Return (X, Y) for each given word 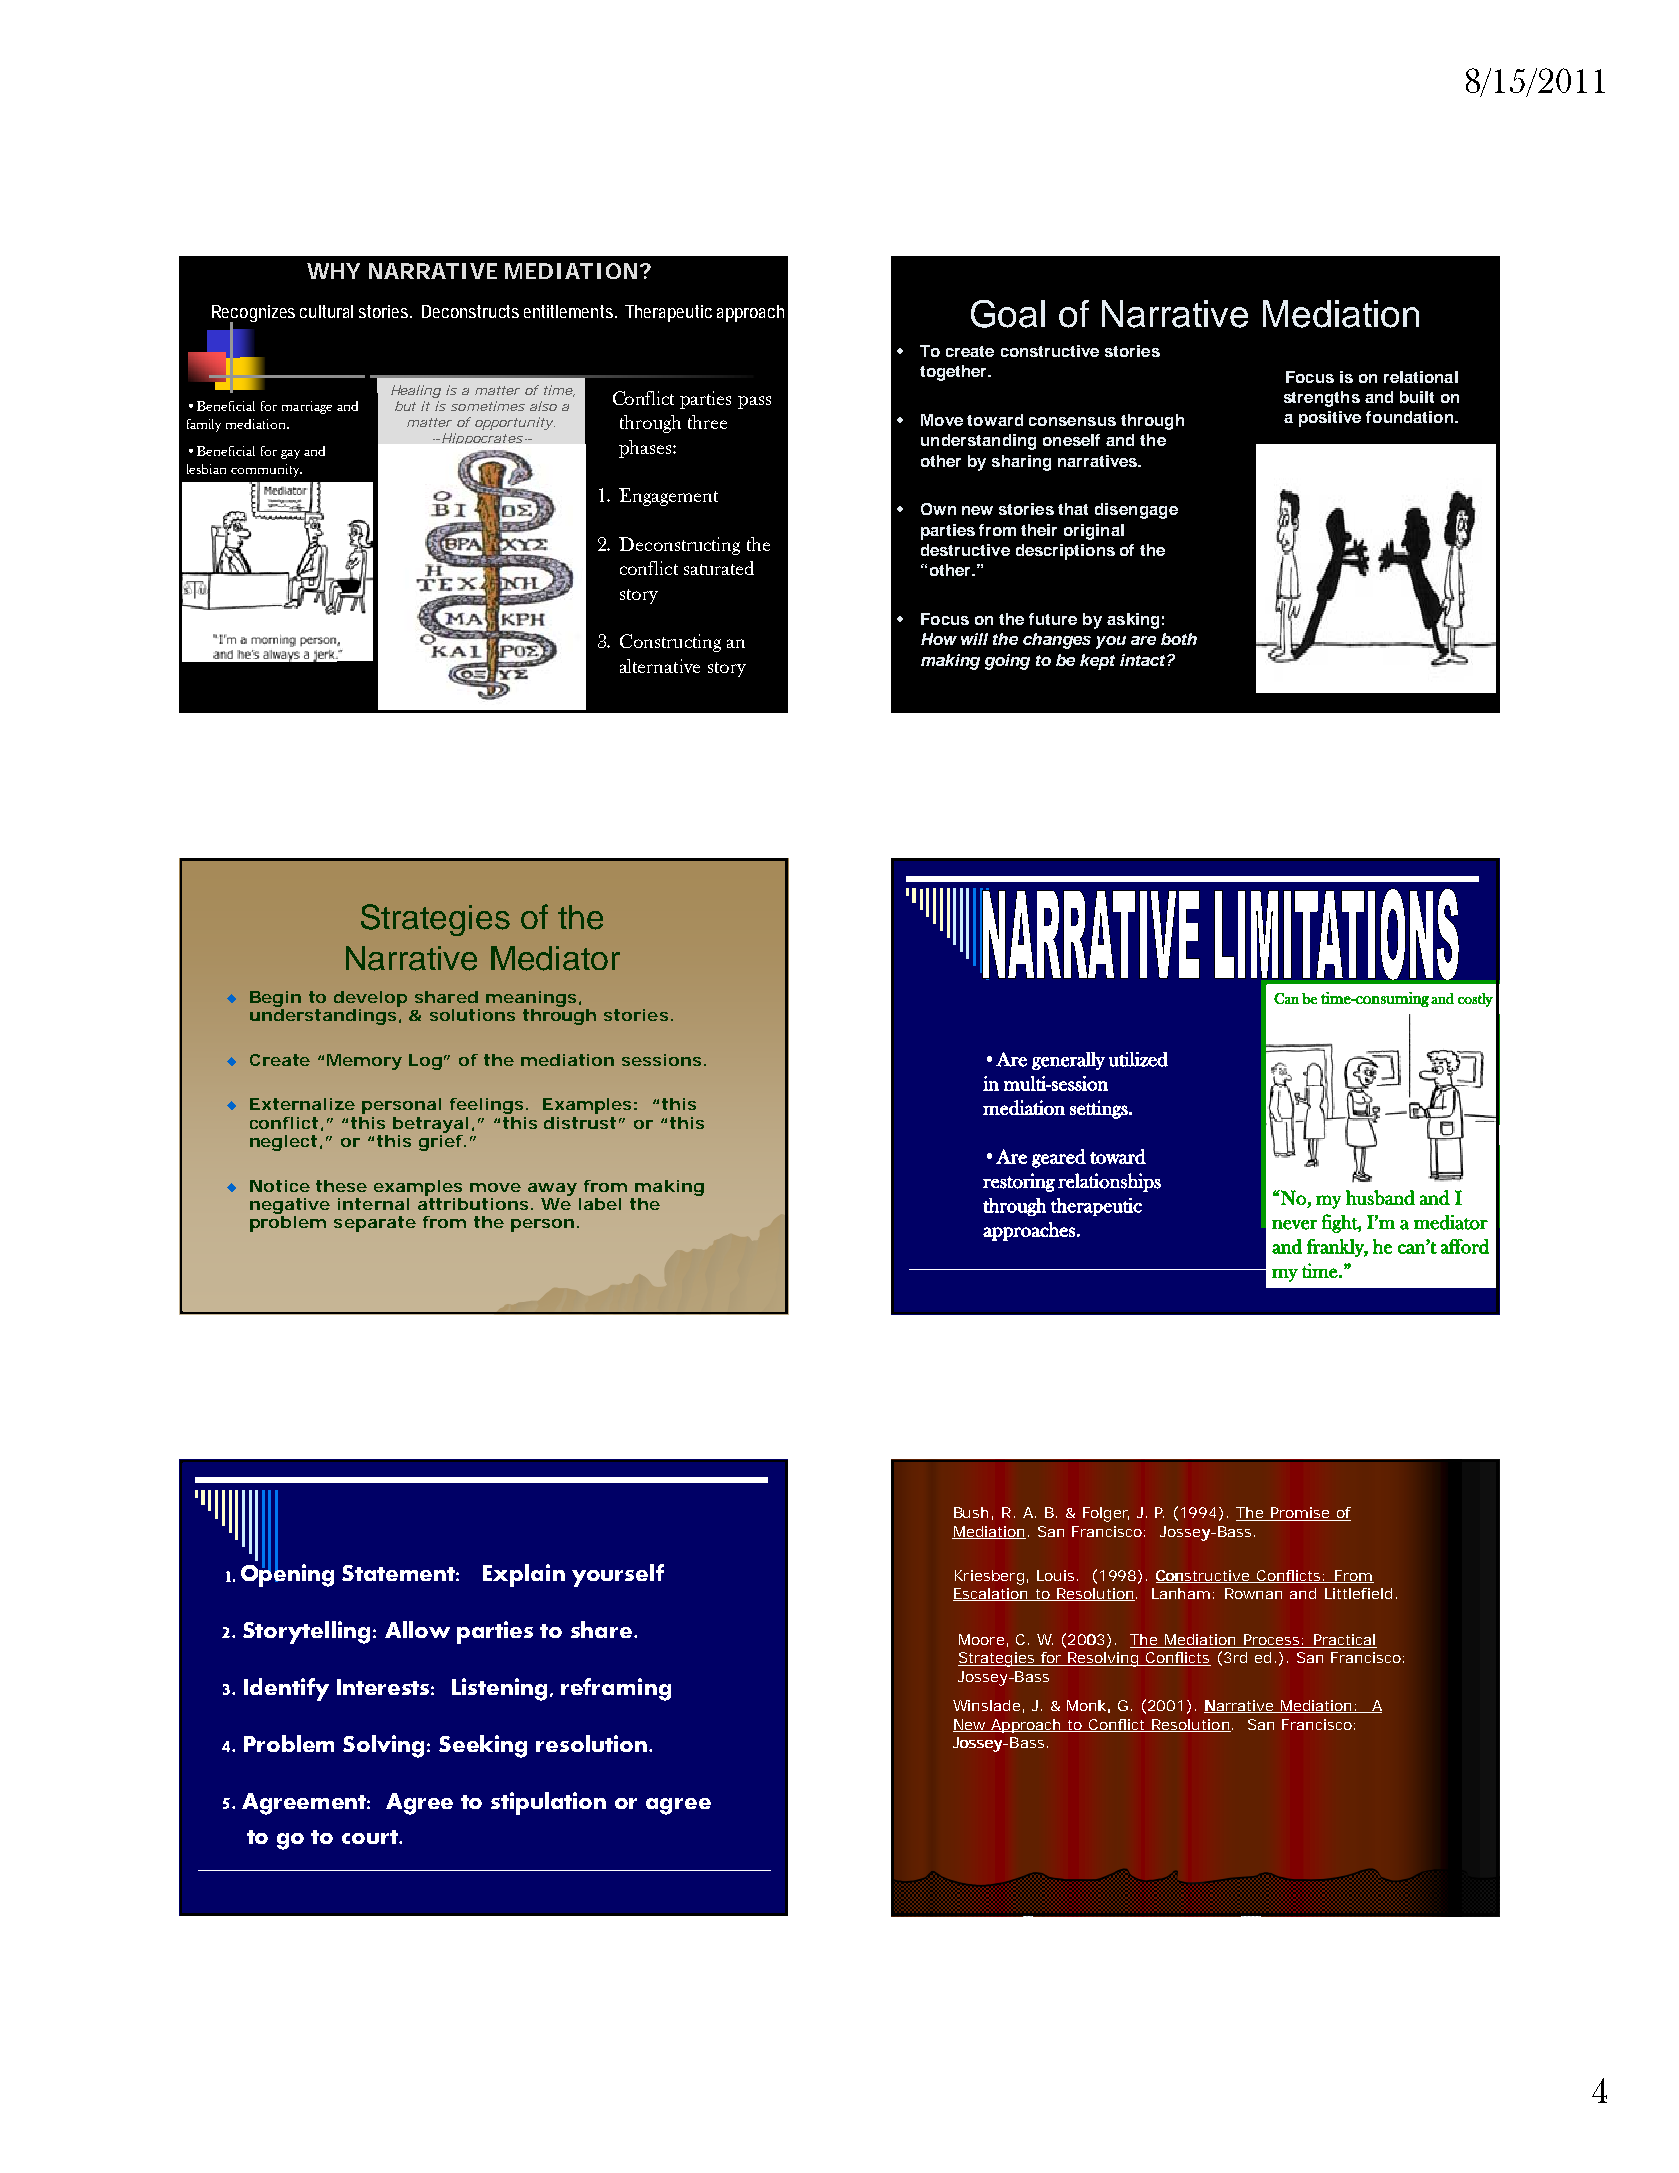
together (955, 373)
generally (1068, 1061)
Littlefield (1358, 1593)
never (1294, 1225)
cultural (326, 311)
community (266, 470)
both (1179, 639)
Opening (287, 1574)
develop (370, 999)
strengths (1322, 399)
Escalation (991, 1594)
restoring (1019, 1182)
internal (373, 1204)
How (939, 639)
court (371, 1837)
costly (1475, 1000)
